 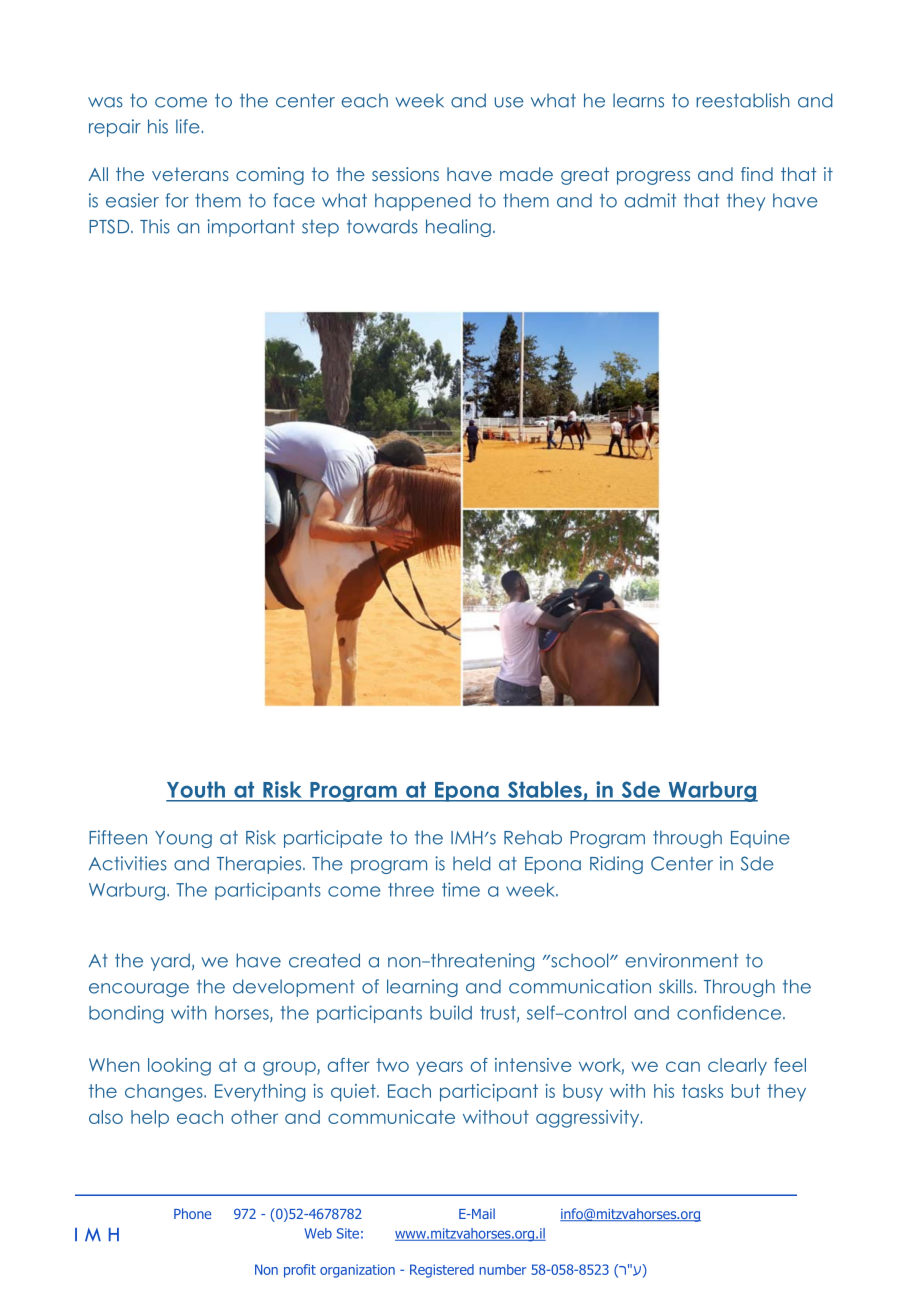 What do you see at coordinates (189, 126) in the image?
I see `life` at bounding box center [189, 126].
